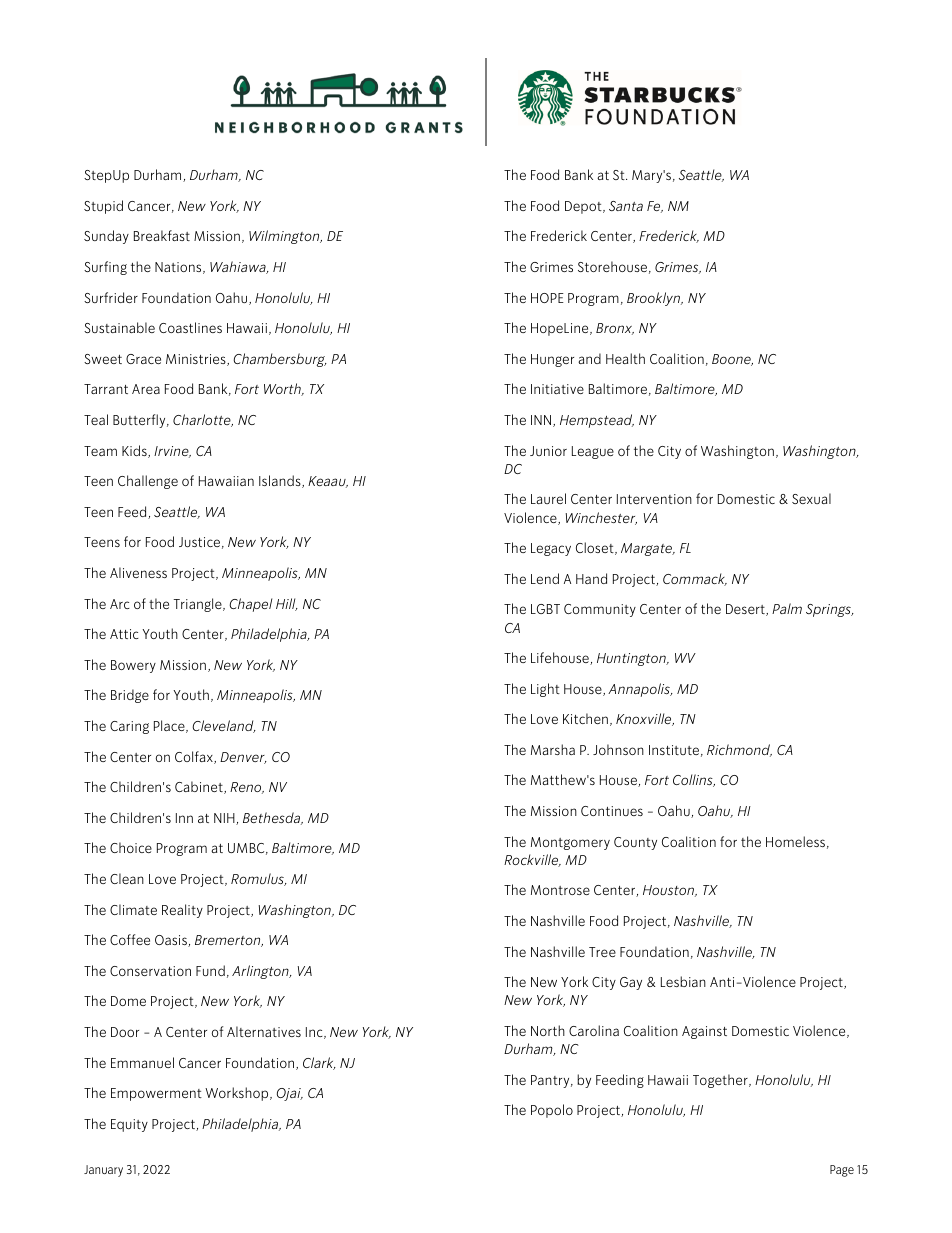 Image resolution: width=952 pixels, height=1233 pixels. Describe the element at coordinates (811, 498) in the screenshot. I see `Sexual` at that location.
